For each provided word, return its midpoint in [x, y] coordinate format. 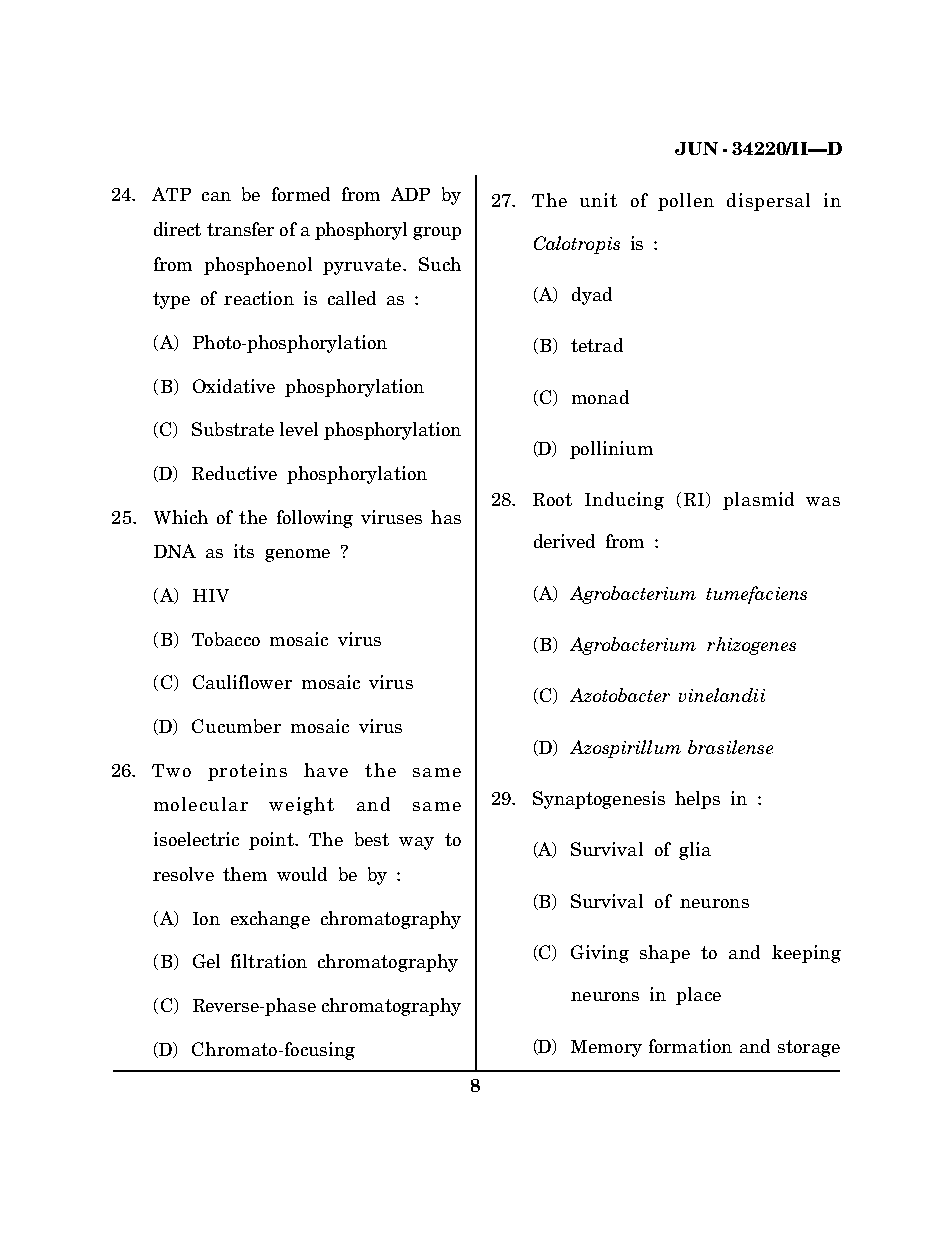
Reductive [234, 473]
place [698, 996]
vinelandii [722, 695]
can [216, 196]
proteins [247, 772]
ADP [410, 194]
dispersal [768, 202]
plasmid [758, 501]
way [416, 843]
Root [552, 499]
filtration [269, 961]
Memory [606, 1048]
